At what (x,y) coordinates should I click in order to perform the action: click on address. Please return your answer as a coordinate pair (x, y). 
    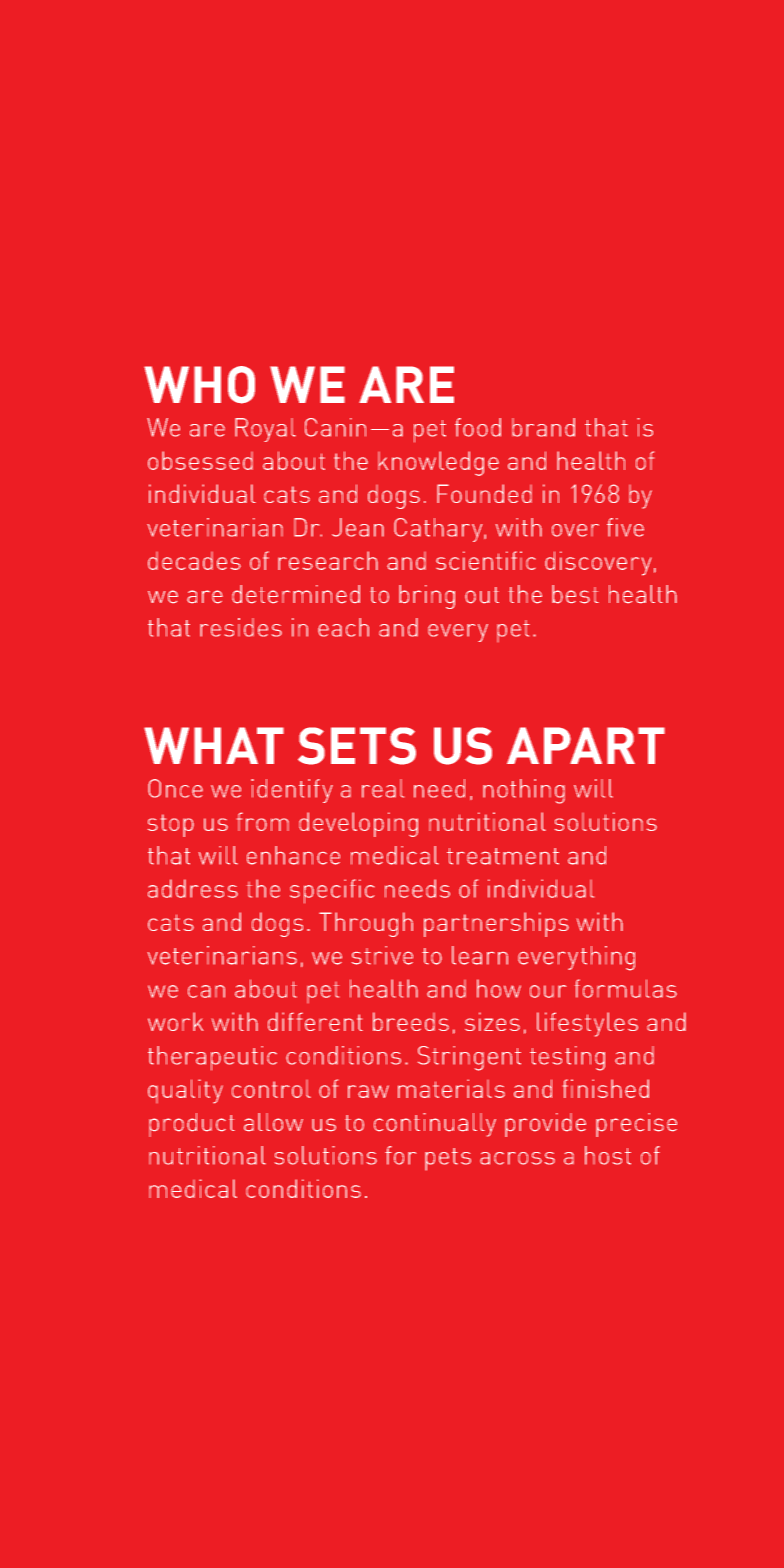
    Looking at the image, I should click on (193, 888).
